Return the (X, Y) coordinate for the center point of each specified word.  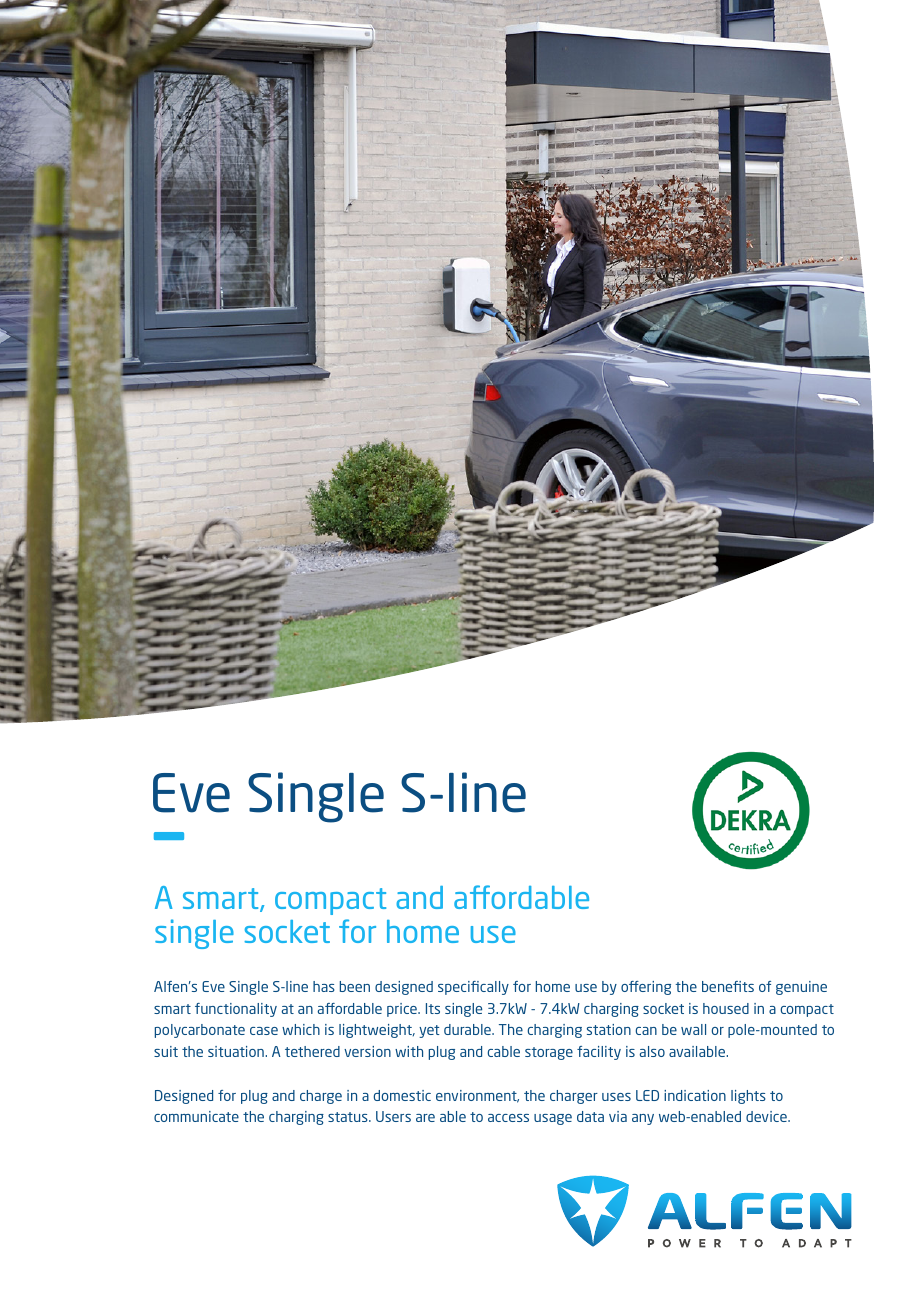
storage (549, 1053)
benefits (728, 986)
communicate (196, 1116)
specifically (473, 988)
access (508, 1118)
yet (429, 1031)
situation (237, 1051)
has (324, 986)
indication (695, 1095)
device (767, 1116)
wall (693, 1029)
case (264, 1031)
